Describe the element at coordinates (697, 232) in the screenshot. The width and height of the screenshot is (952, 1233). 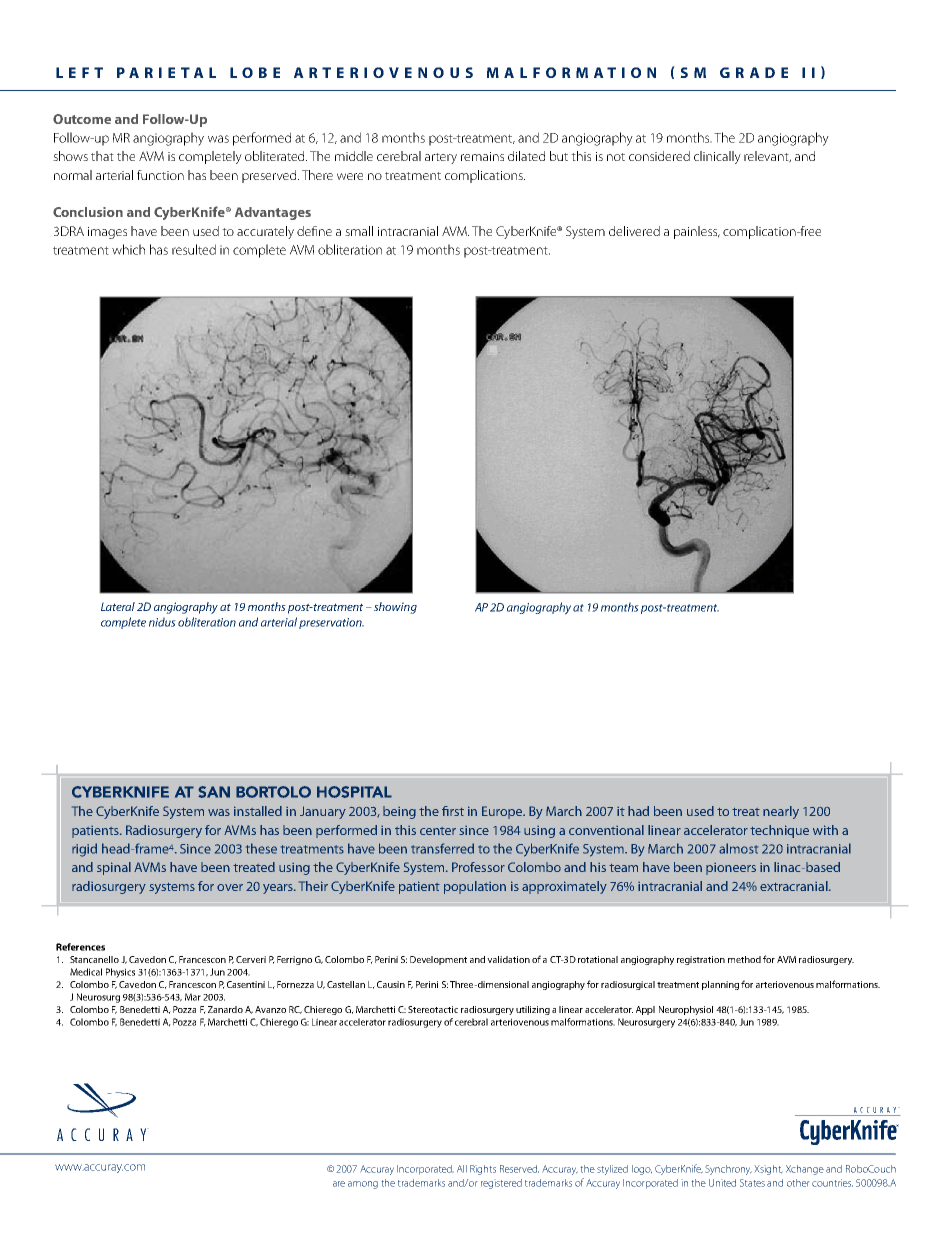
I see `painless` at that location.
